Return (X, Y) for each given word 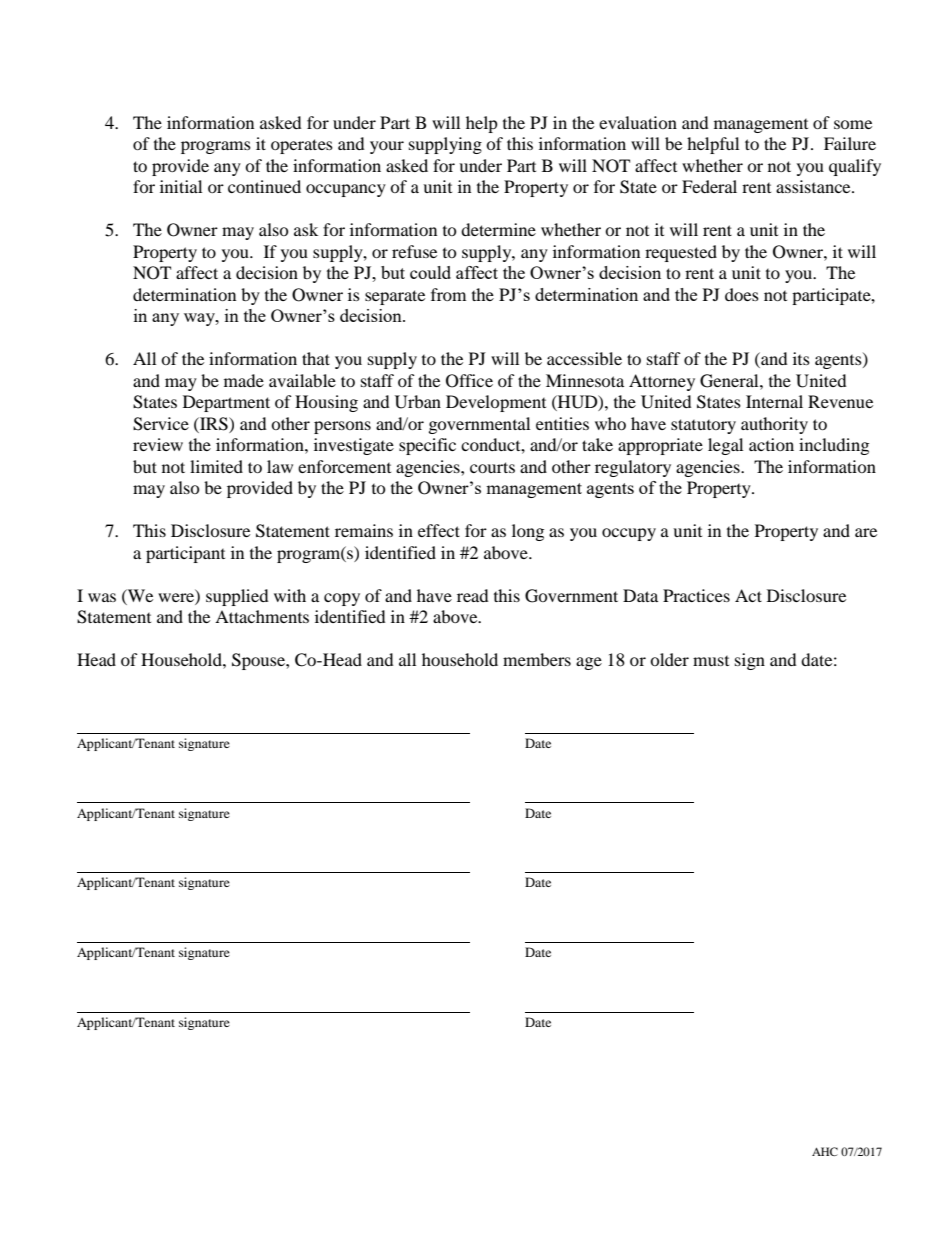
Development (496, 403)
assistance (814, 186)
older (669, 659)
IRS (214, 424)
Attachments (262, 616)
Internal (774, 401)
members (537, 659)
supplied (237, 597)
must (711, 661)
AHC (825, 1151)
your (387, 147)
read (473, 595)
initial (181, 186)
